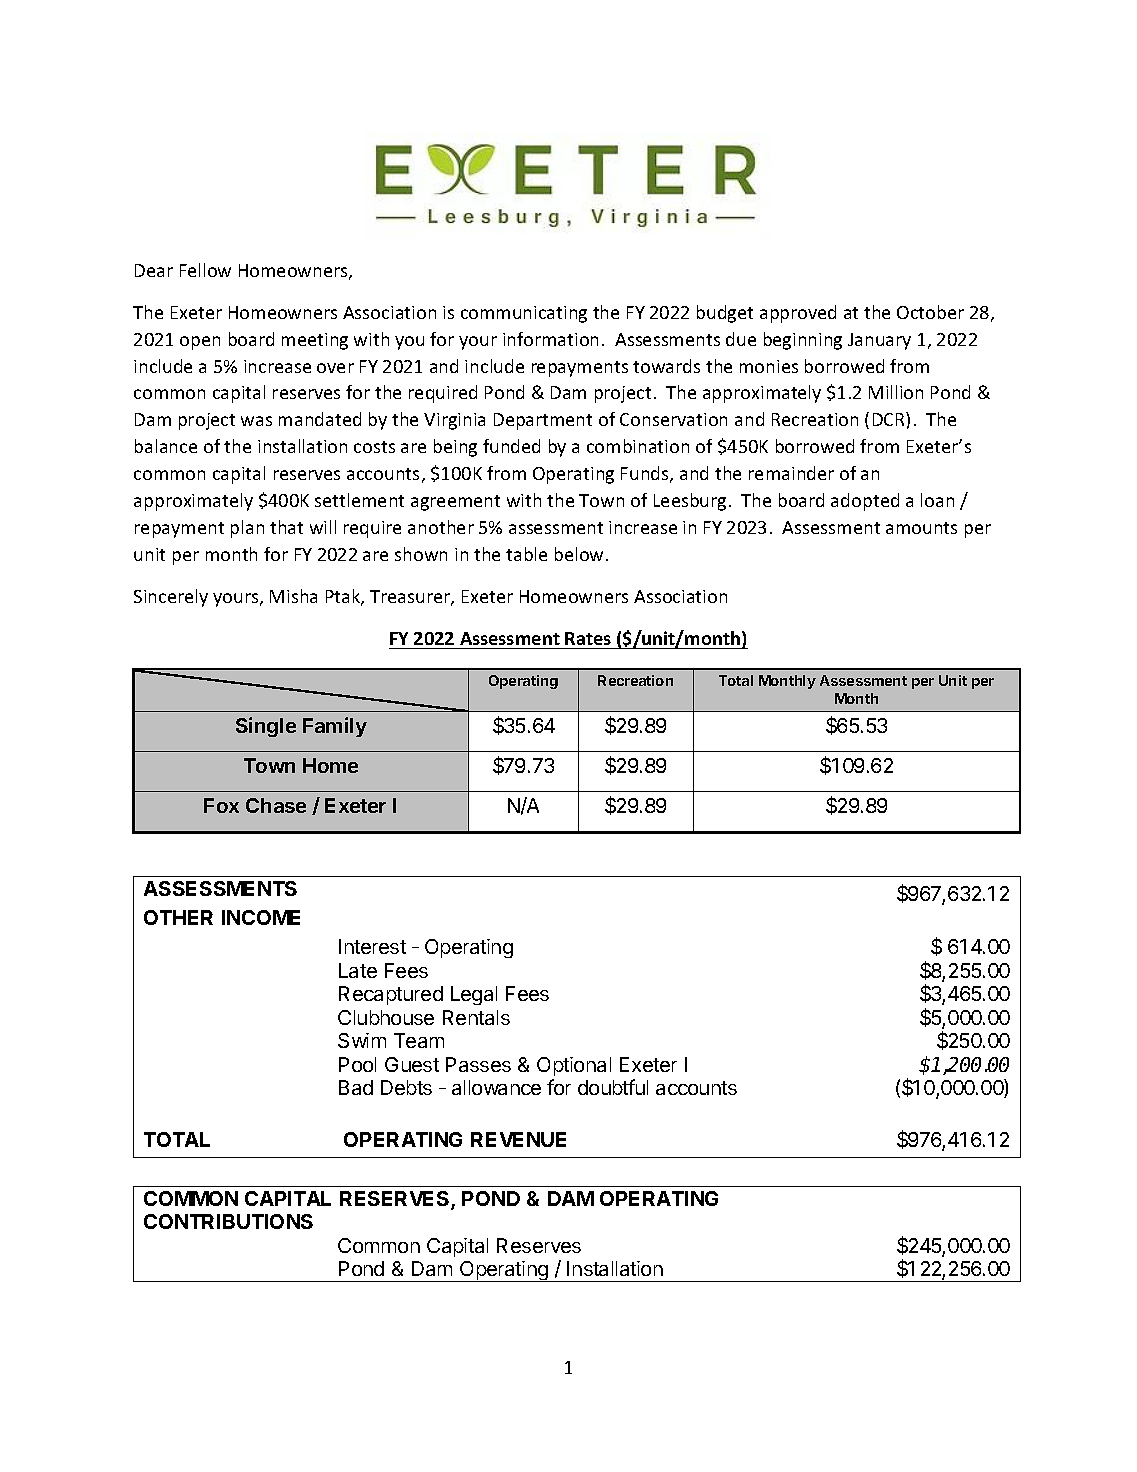  Describe the element at coordinates (613, 1087) in the screenshot. I see `doubtful` at that location.
